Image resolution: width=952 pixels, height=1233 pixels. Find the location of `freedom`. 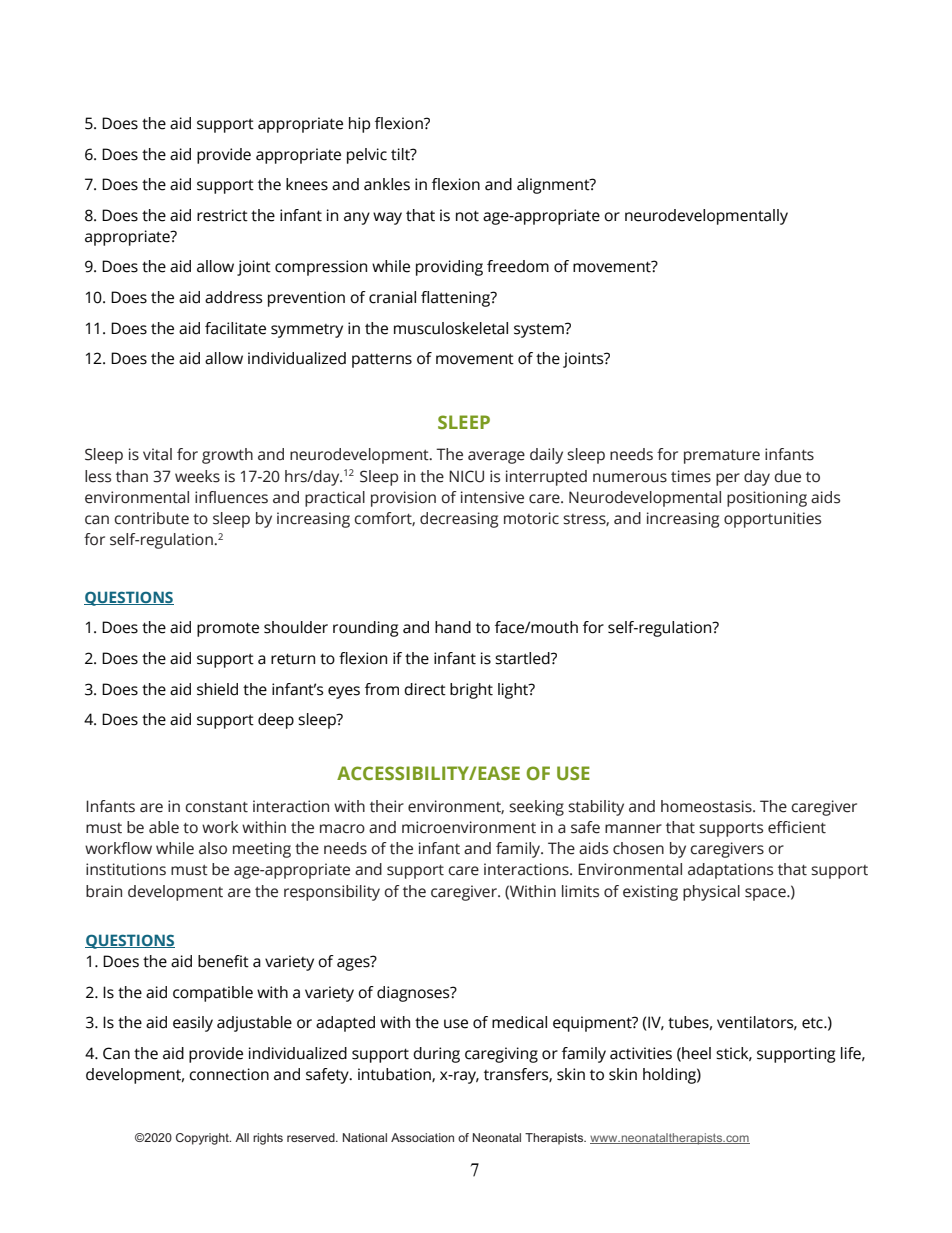

freedom is located at coordinates (518, 266).
